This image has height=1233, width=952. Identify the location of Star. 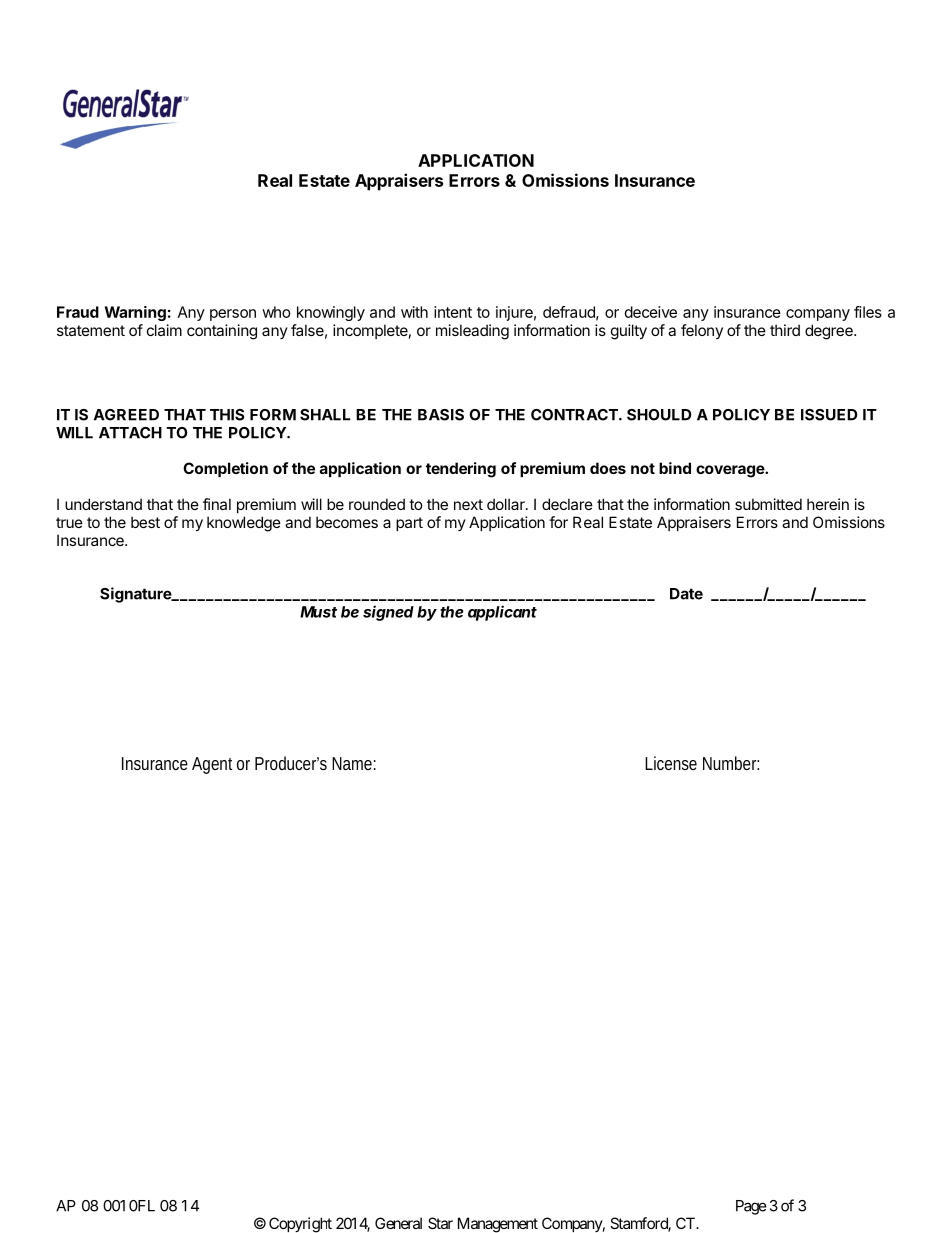
(440, 1223).
